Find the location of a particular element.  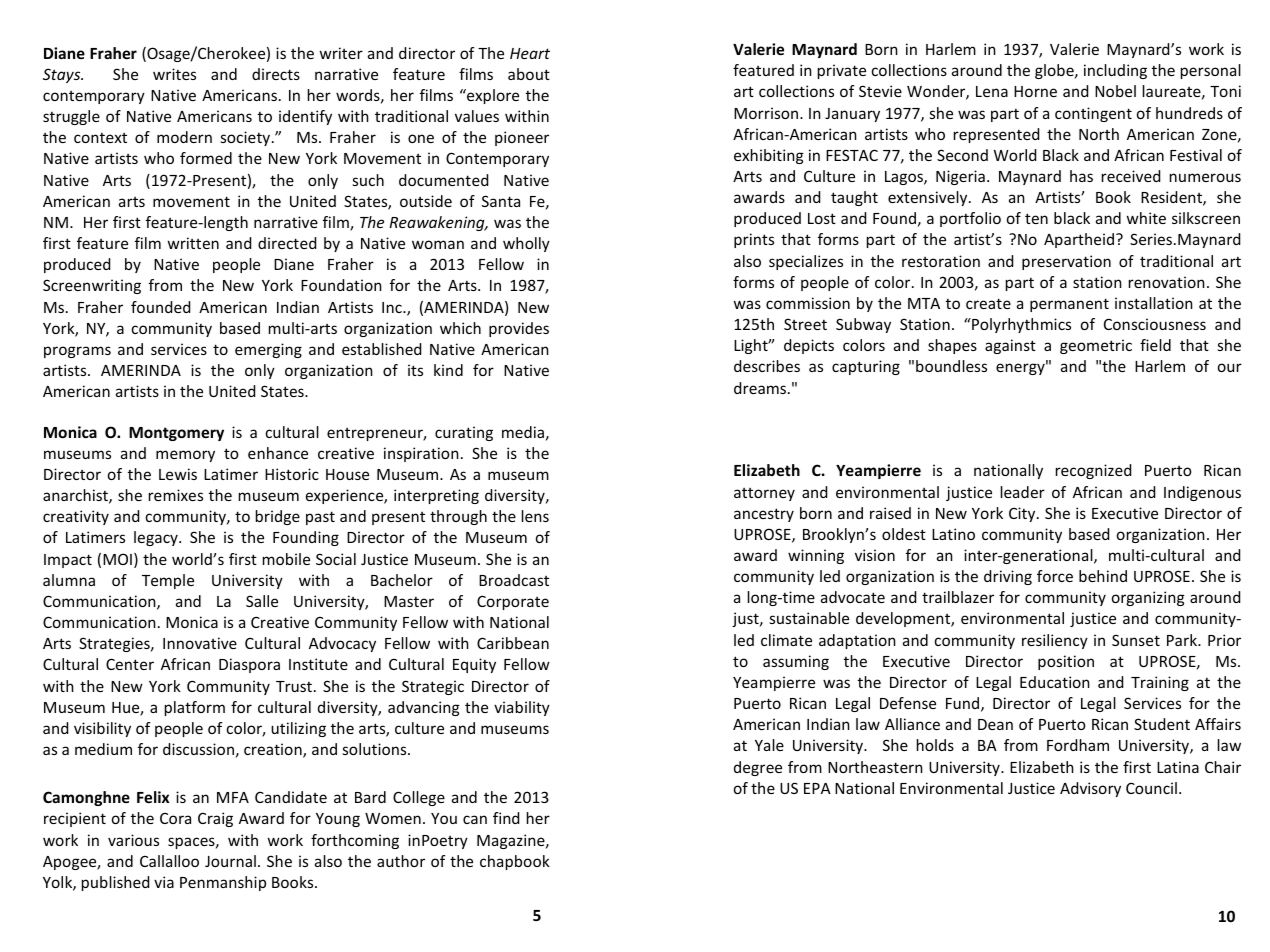

platform is located at coordinates (195, 708).
